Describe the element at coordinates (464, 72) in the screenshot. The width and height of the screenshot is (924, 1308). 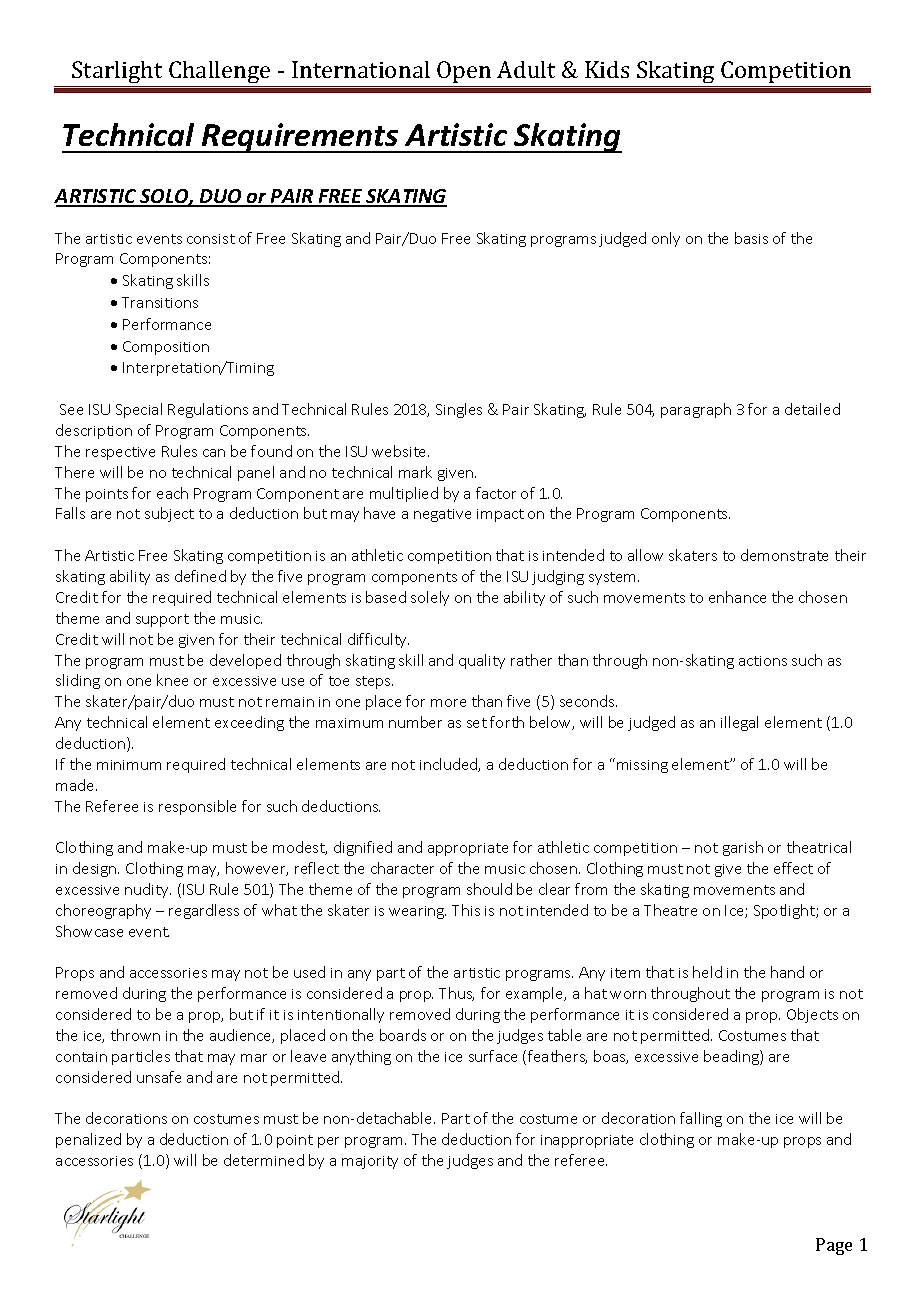
I see `Open` at that location.
